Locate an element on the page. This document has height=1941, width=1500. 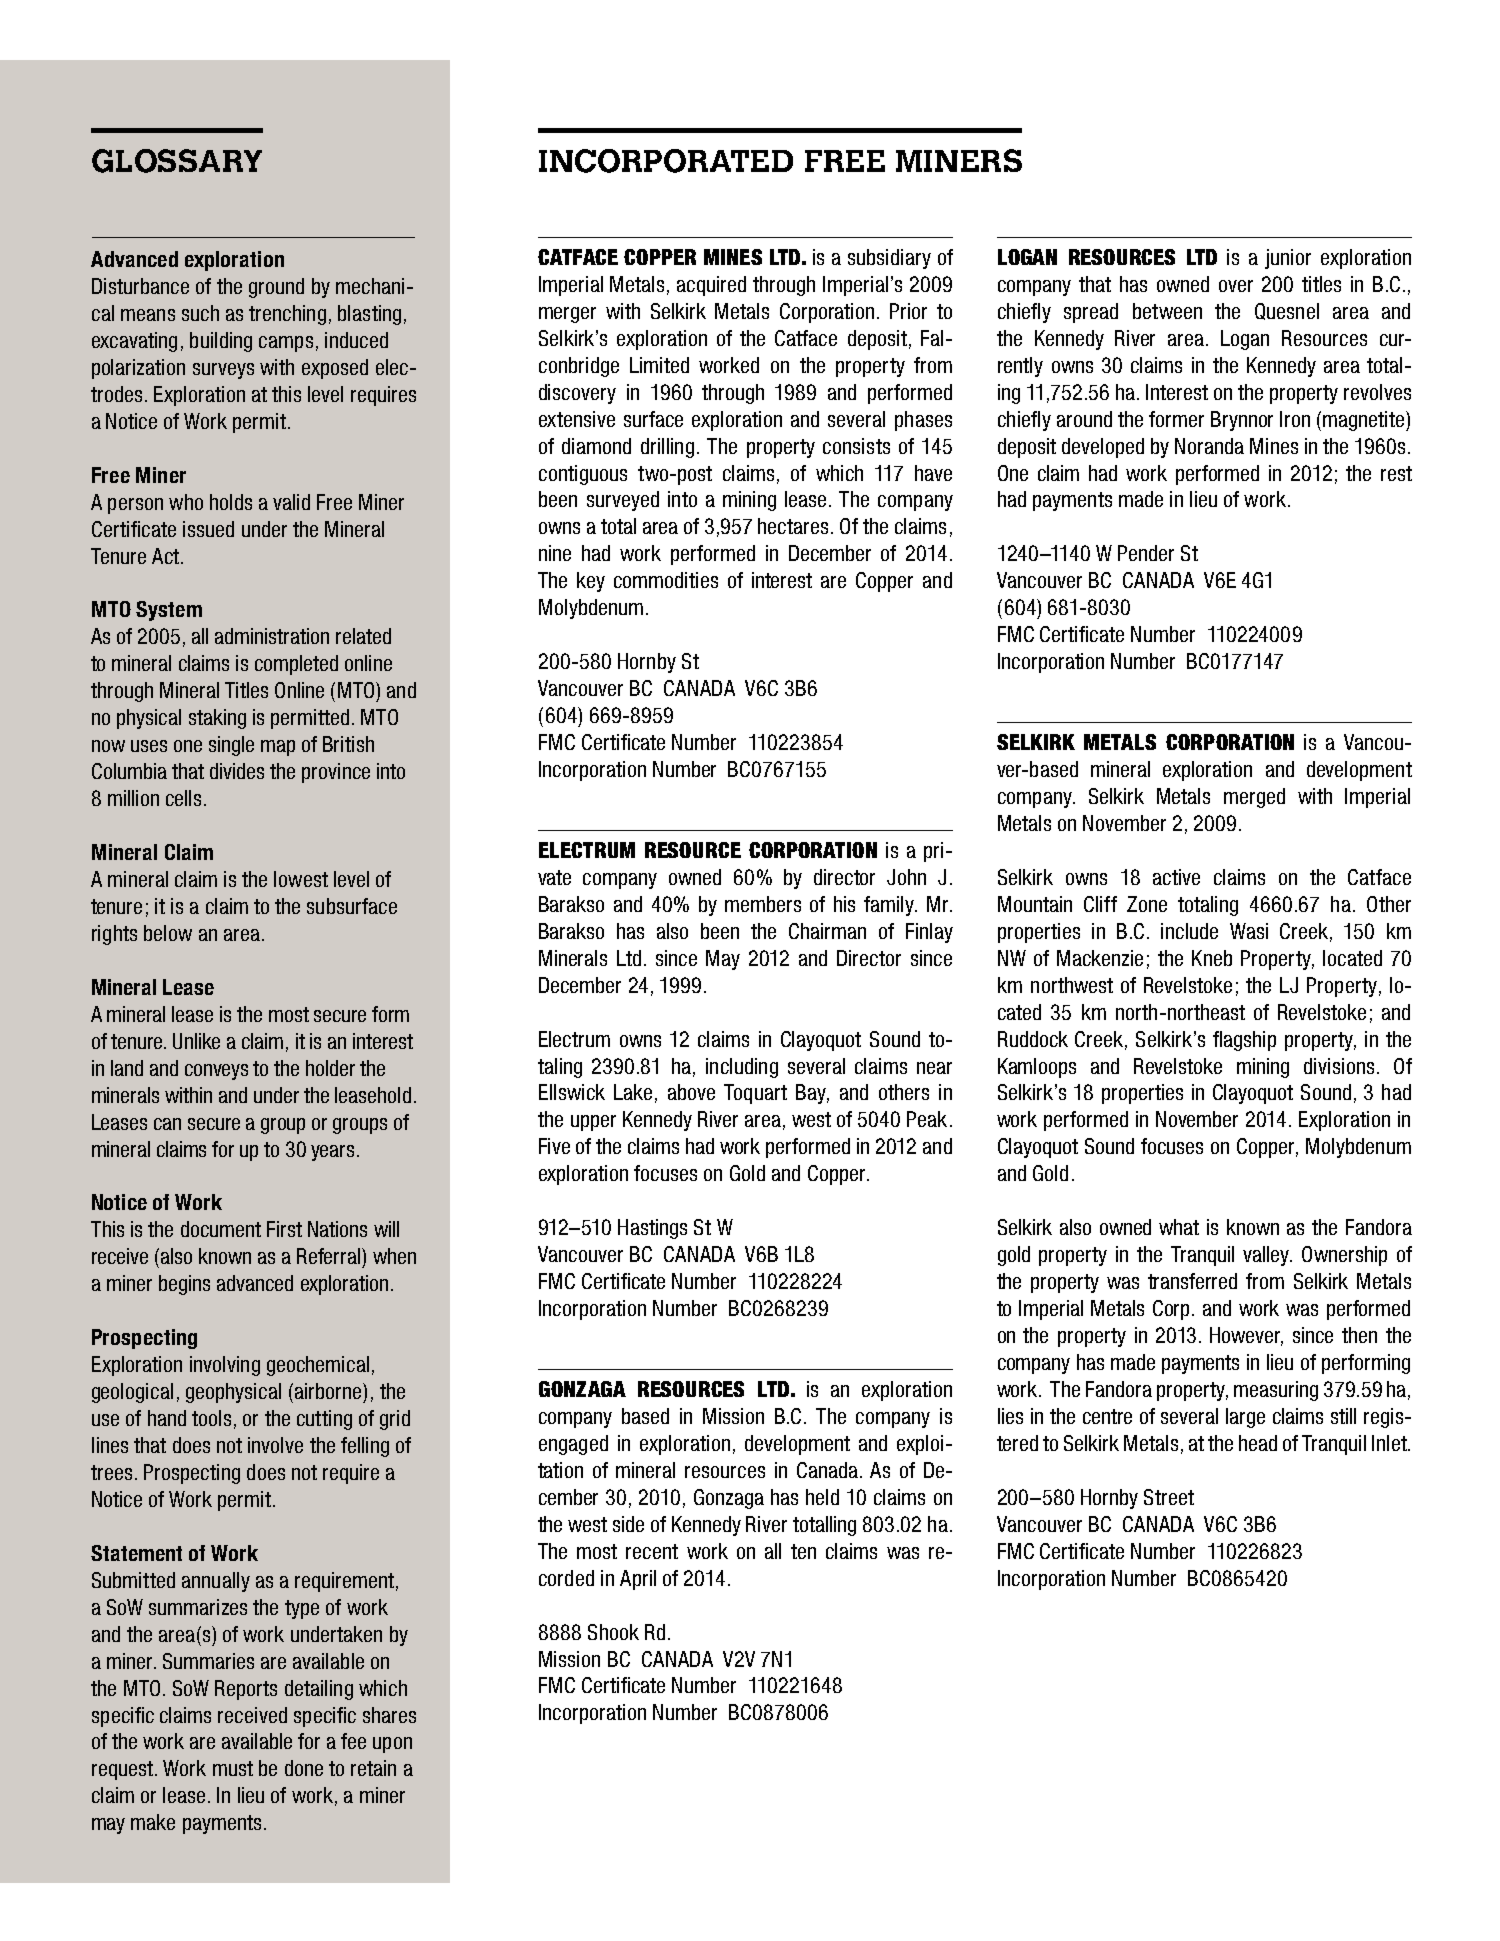
junior is located at coordinates (1288, 259).
